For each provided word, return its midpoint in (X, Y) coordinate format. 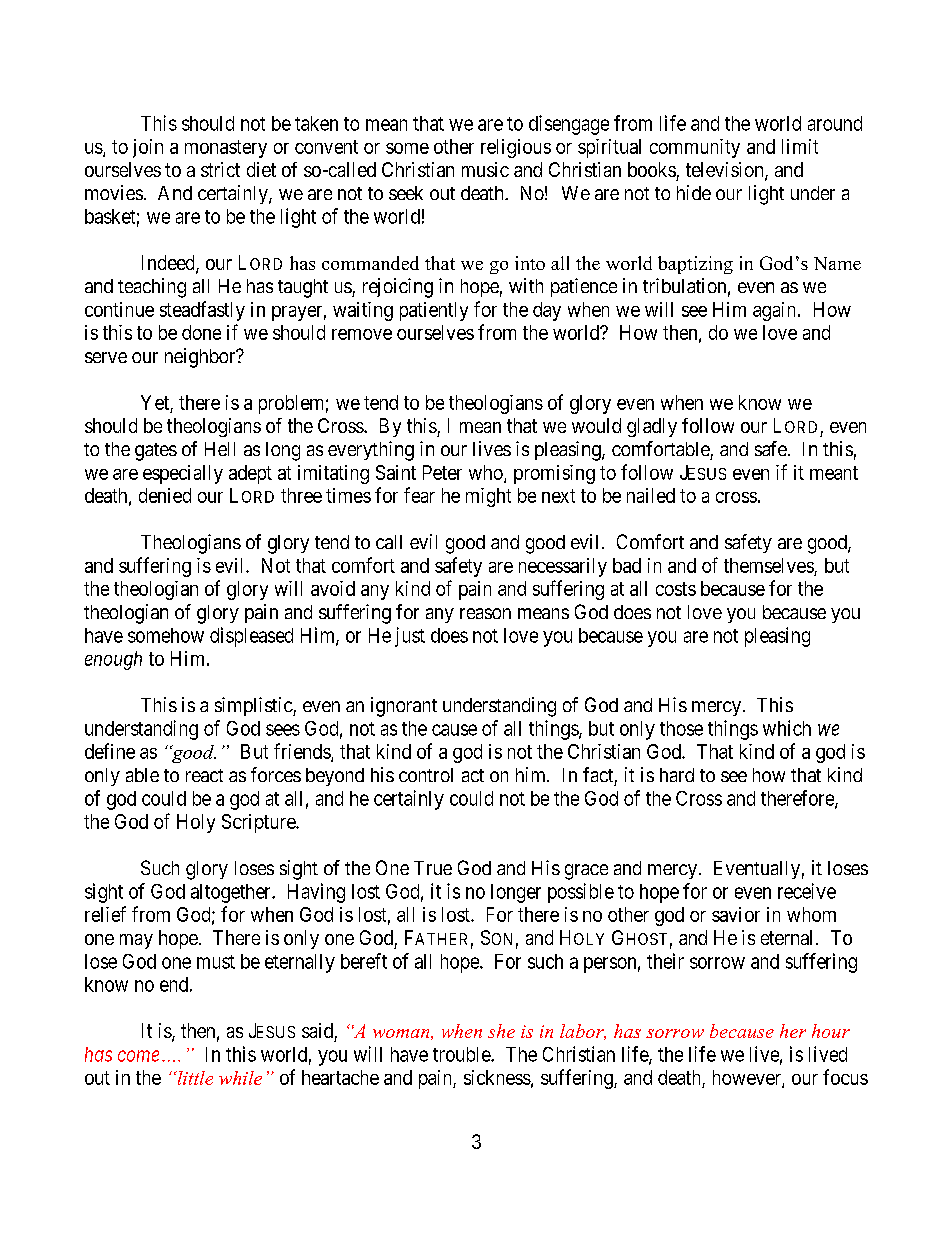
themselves (769, 565)
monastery (226, 149)
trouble (462, 1054)
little (194, 1078)
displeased (251, 637)
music (485, 169)
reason (485, 613)
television (726, 171)
